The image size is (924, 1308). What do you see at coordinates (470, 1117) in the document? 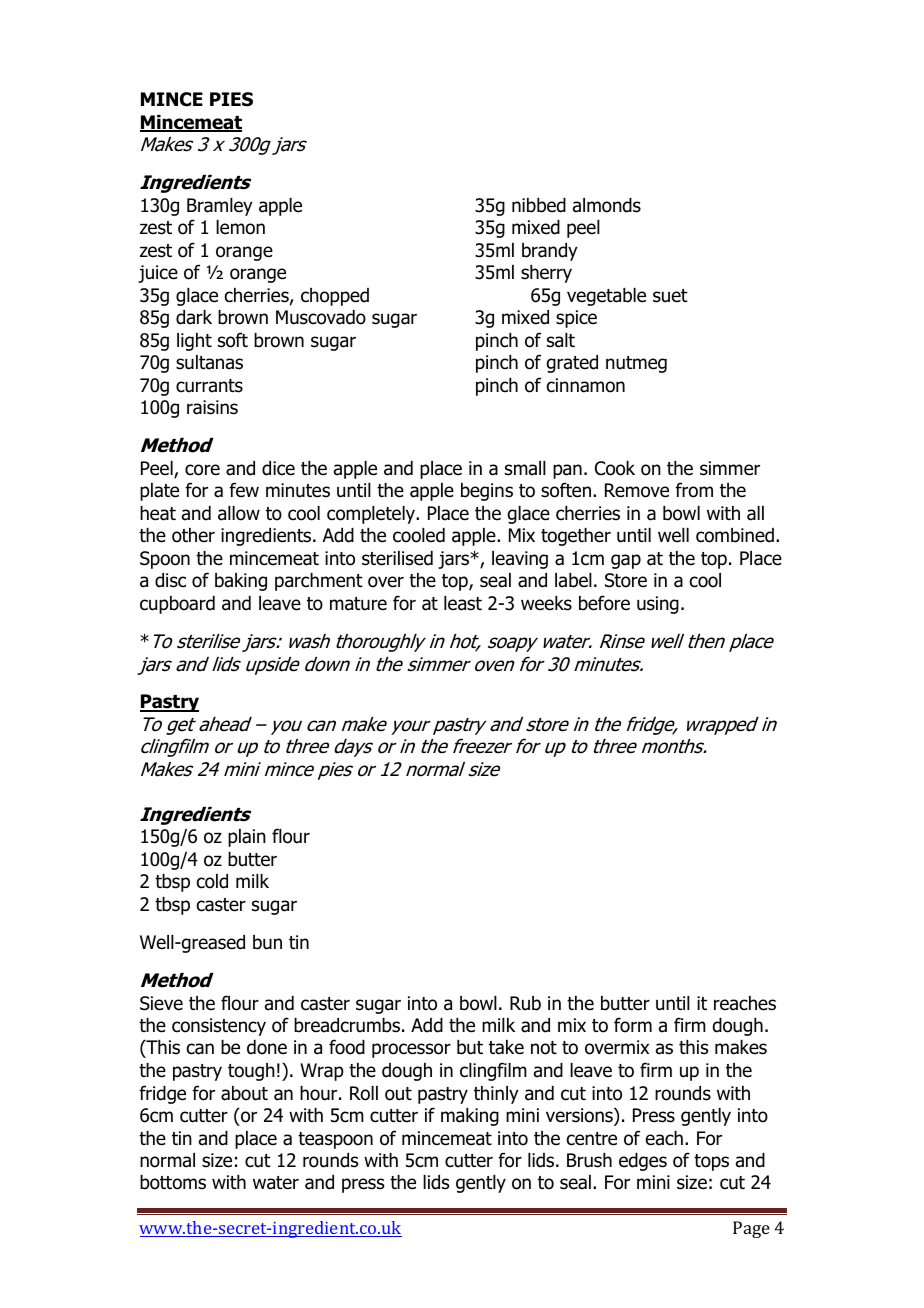
I see `making` at bounding box center [470, 1117].
